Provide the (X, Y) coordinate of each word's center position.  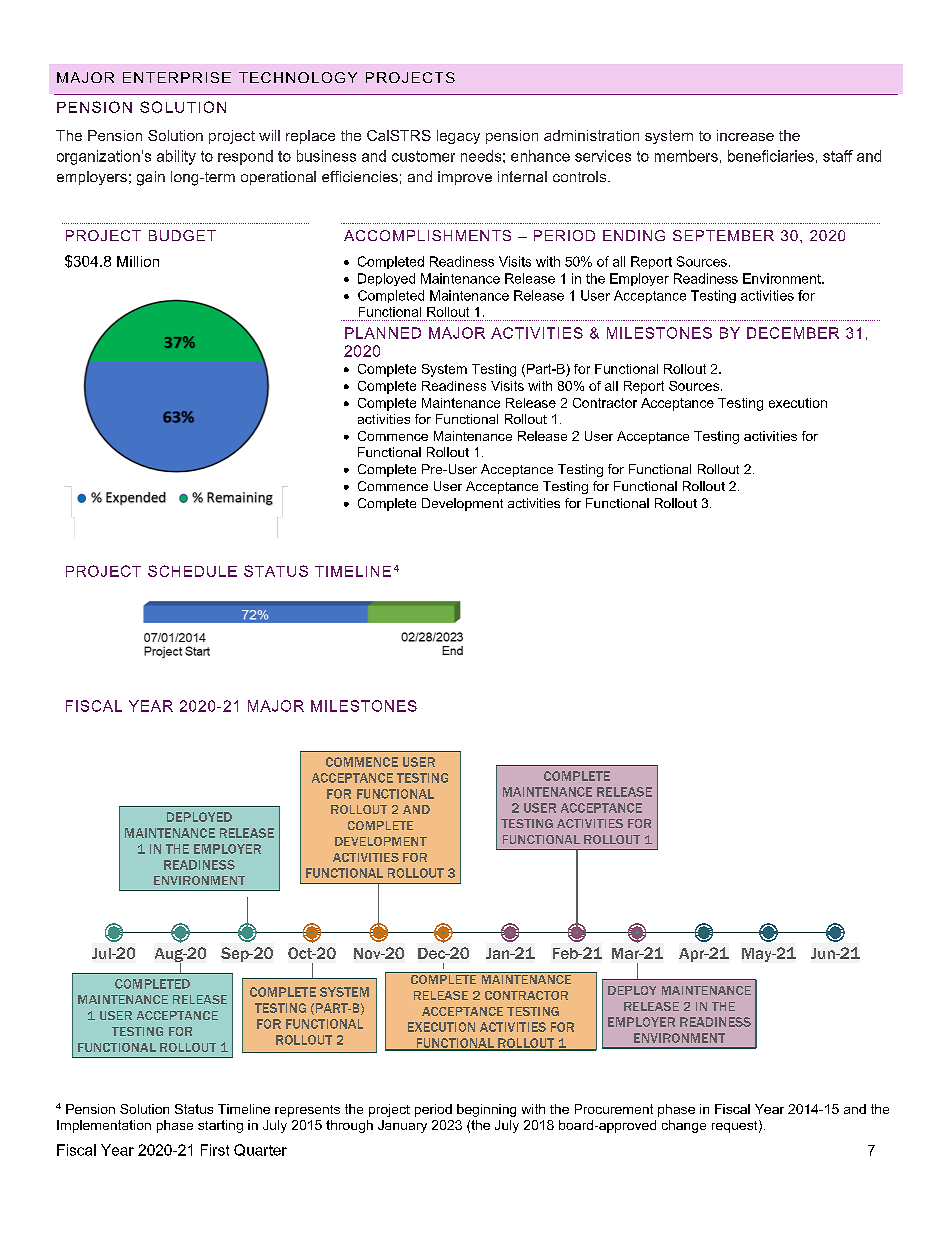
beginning (486, 1110)
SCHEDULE (192, 571)
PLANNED (383, 333)
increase (745, 135)
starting (220, 1126)
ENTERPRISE (177, 77)
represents (307, 1111)
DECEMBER (793, 333)
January (402, 1126)
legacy (458, 137)
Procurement (614, 1109)
